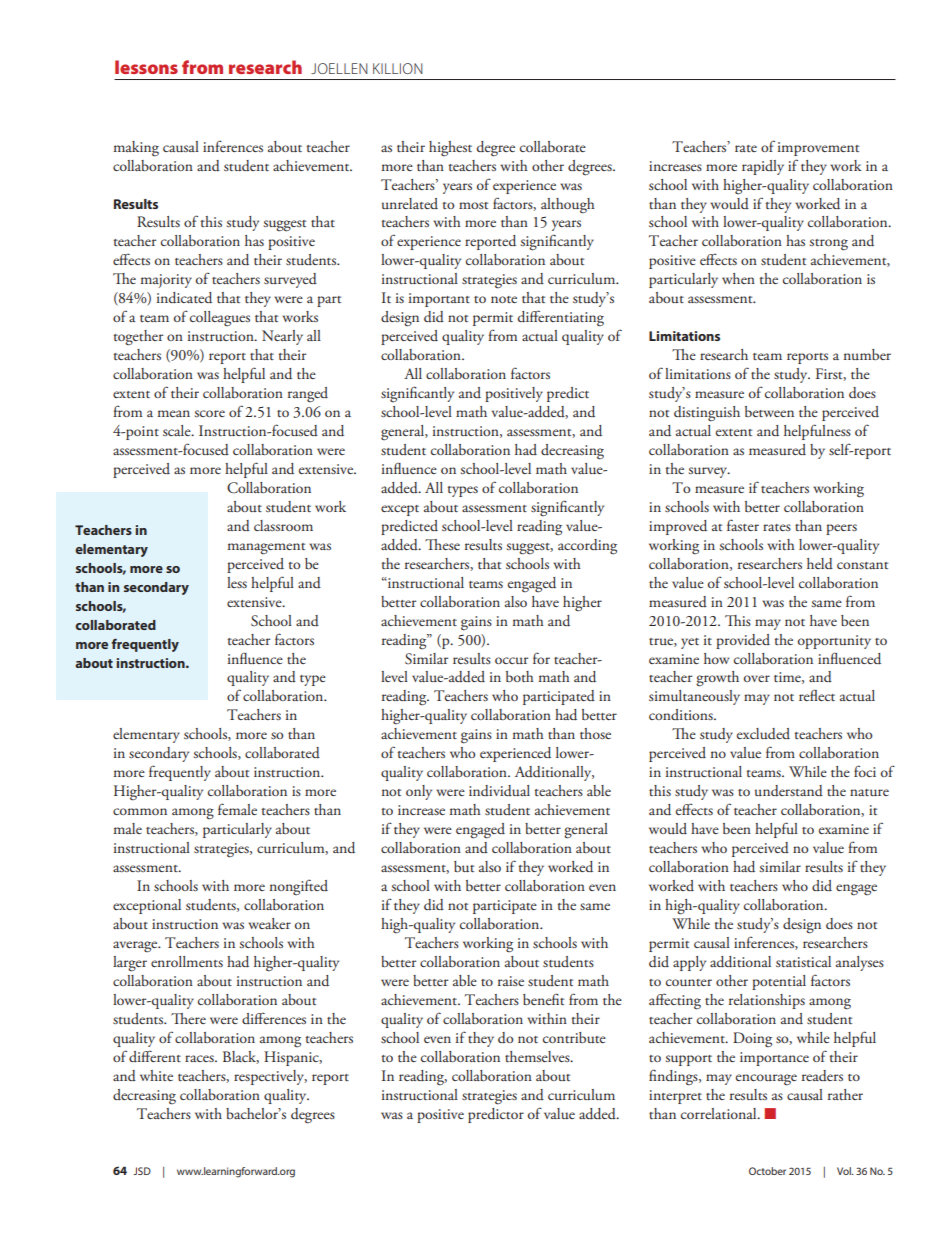  What do you see at coordinates (270, 1077) in the screenshot?
I see `respectively` at bounding box center [270, 1077].
